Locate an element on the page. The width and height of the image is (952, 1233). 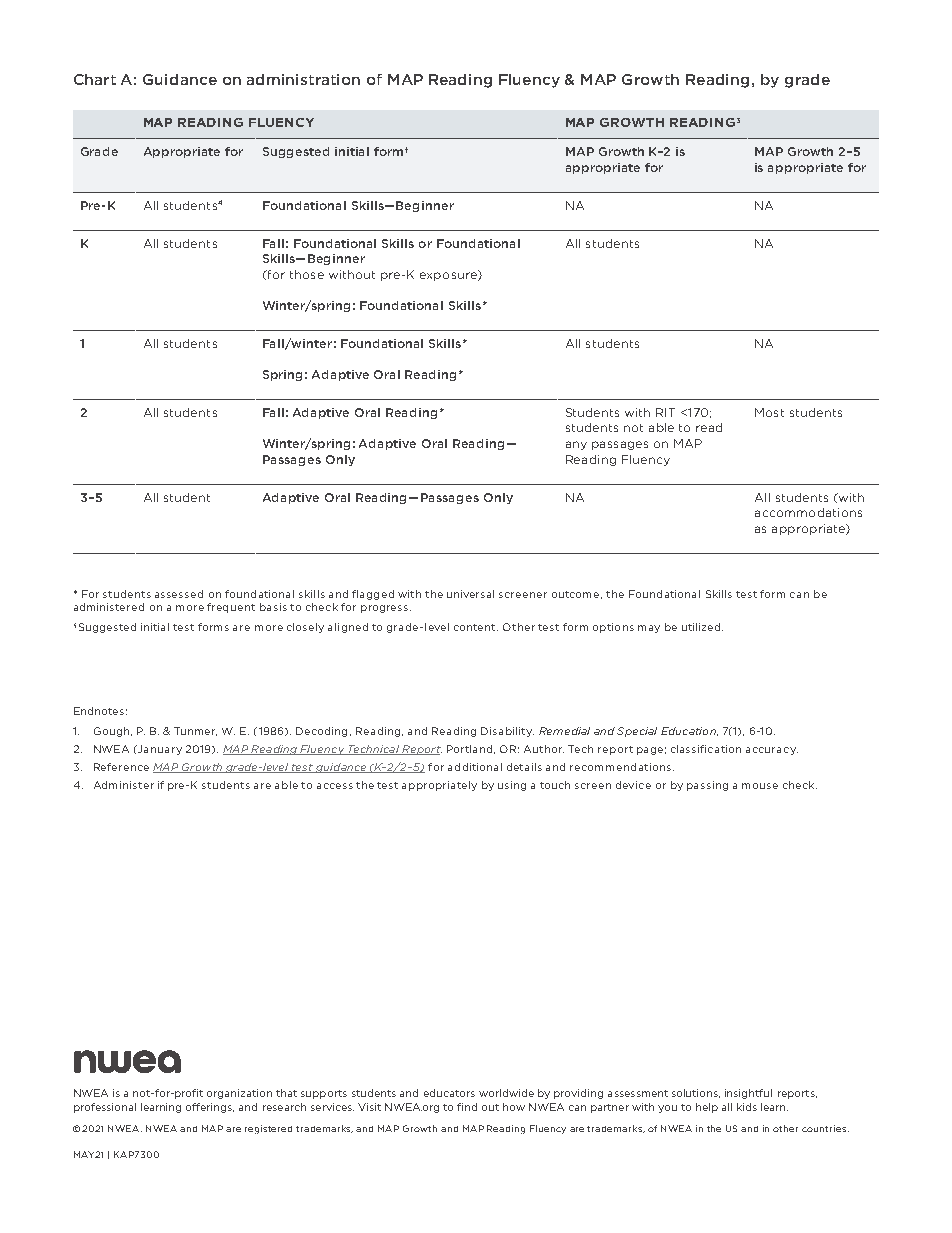
offerings is located at coordinates (210, 1108).
